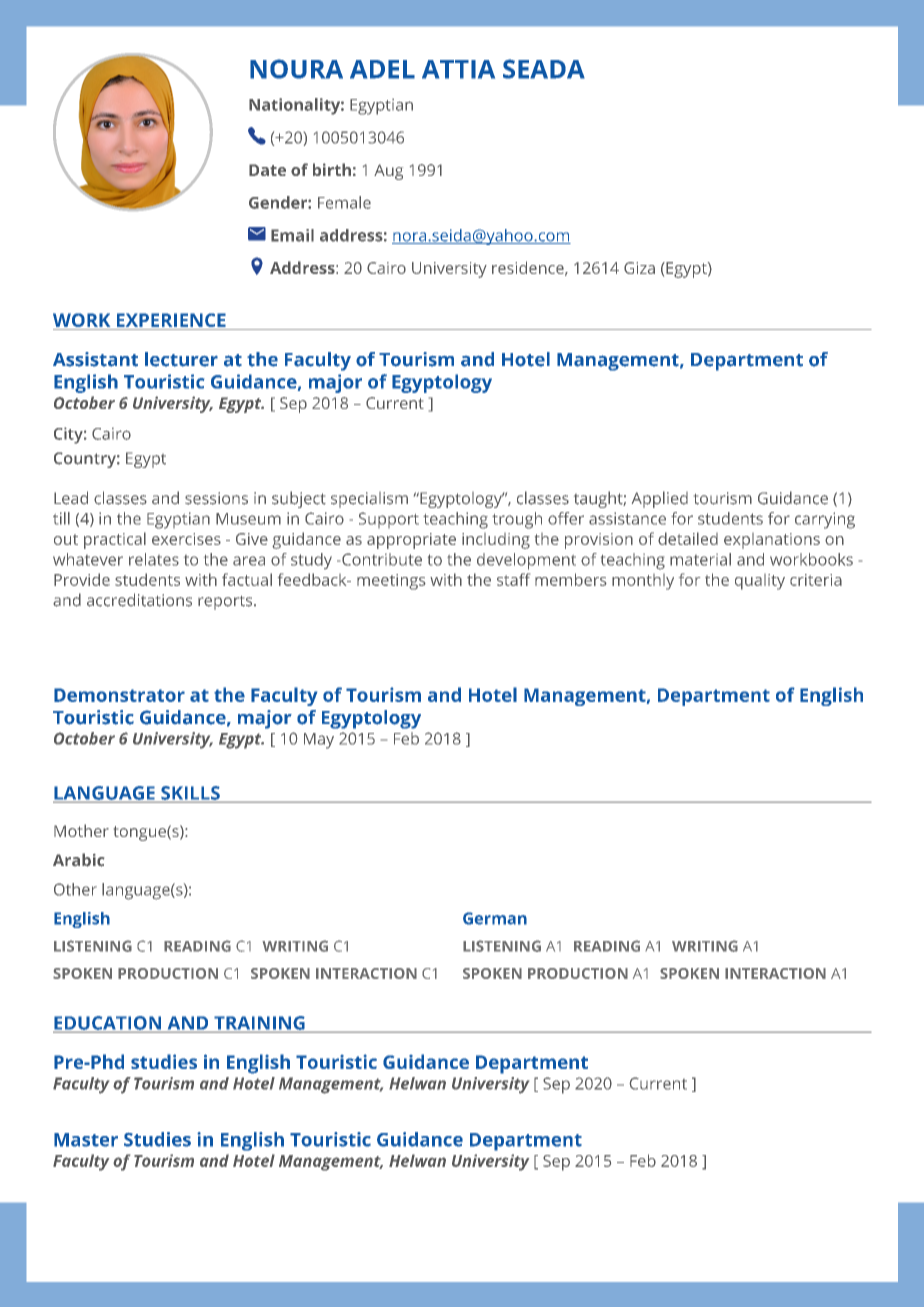 The width and height of the screenshot is (924, 1307). Describe the element at coordinates (660, 499) in the screenshot. I see `Applied` at that location.
